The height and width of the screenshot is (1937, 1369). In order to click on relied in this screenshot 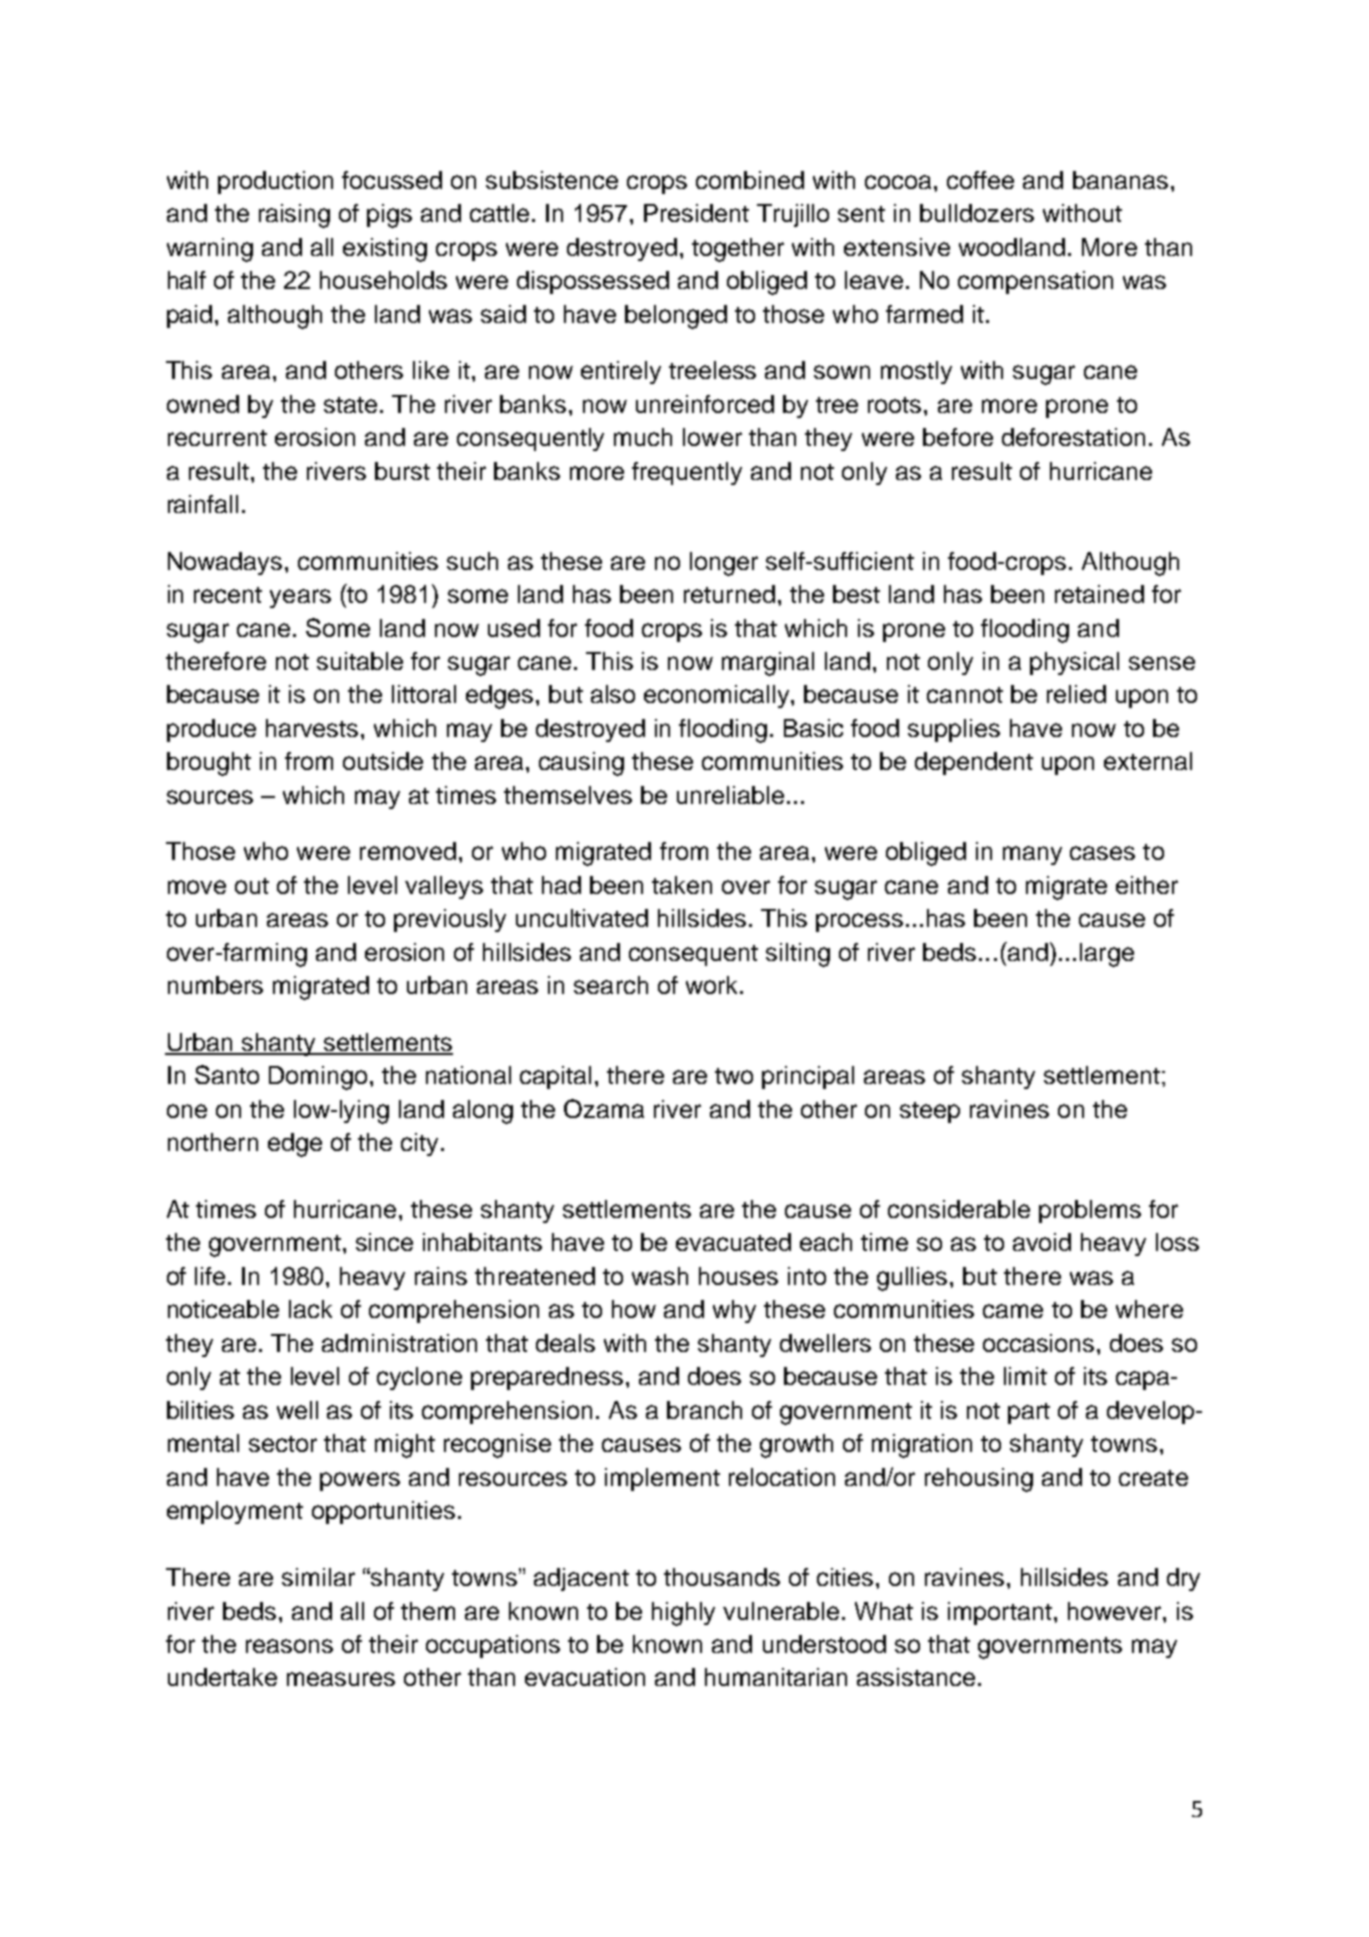, I will do `click(1076, 694)`.
